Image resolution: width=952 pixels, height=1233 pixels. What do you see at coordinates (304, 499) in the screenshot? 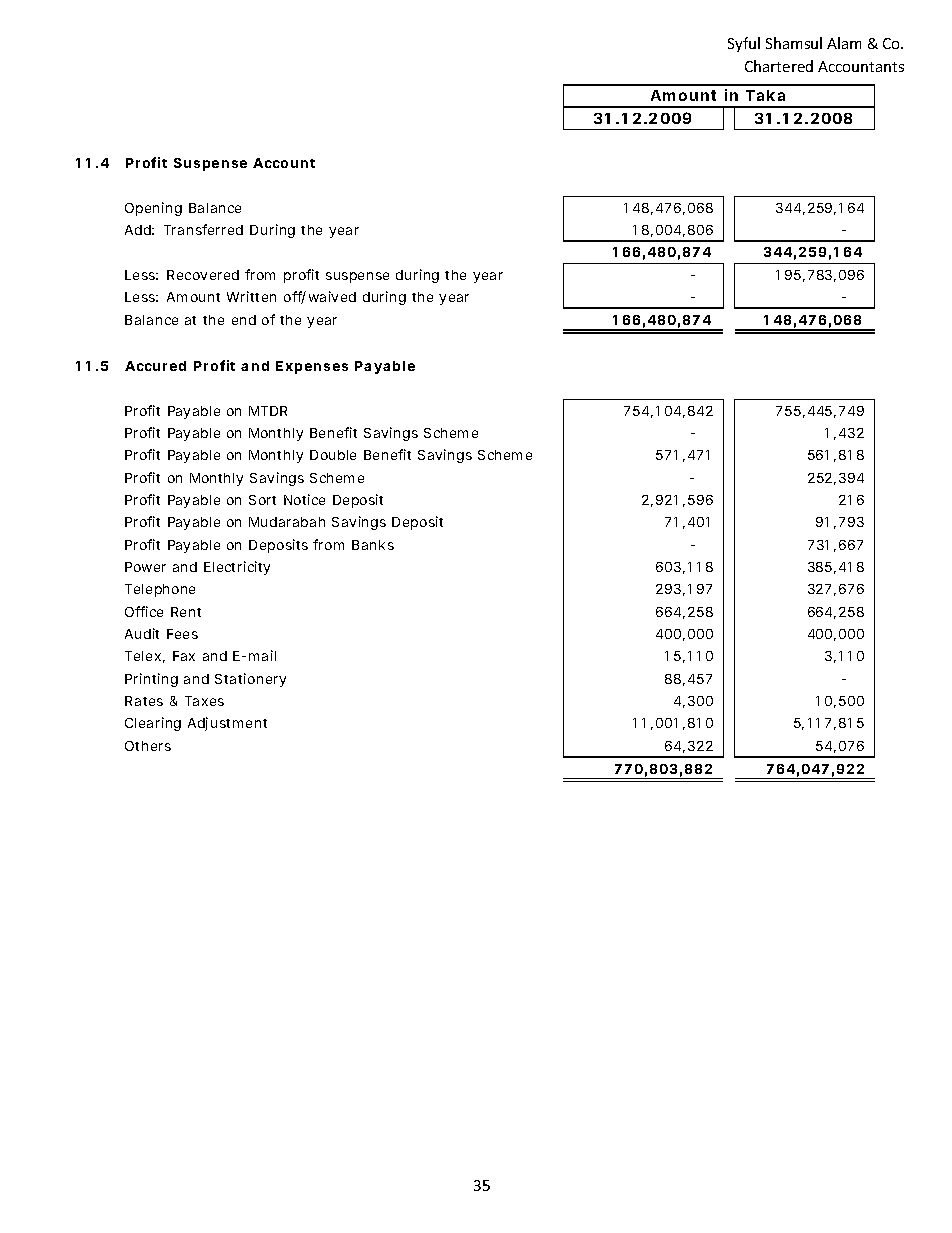
I see `Notice` at bounding box center [304, 499].
